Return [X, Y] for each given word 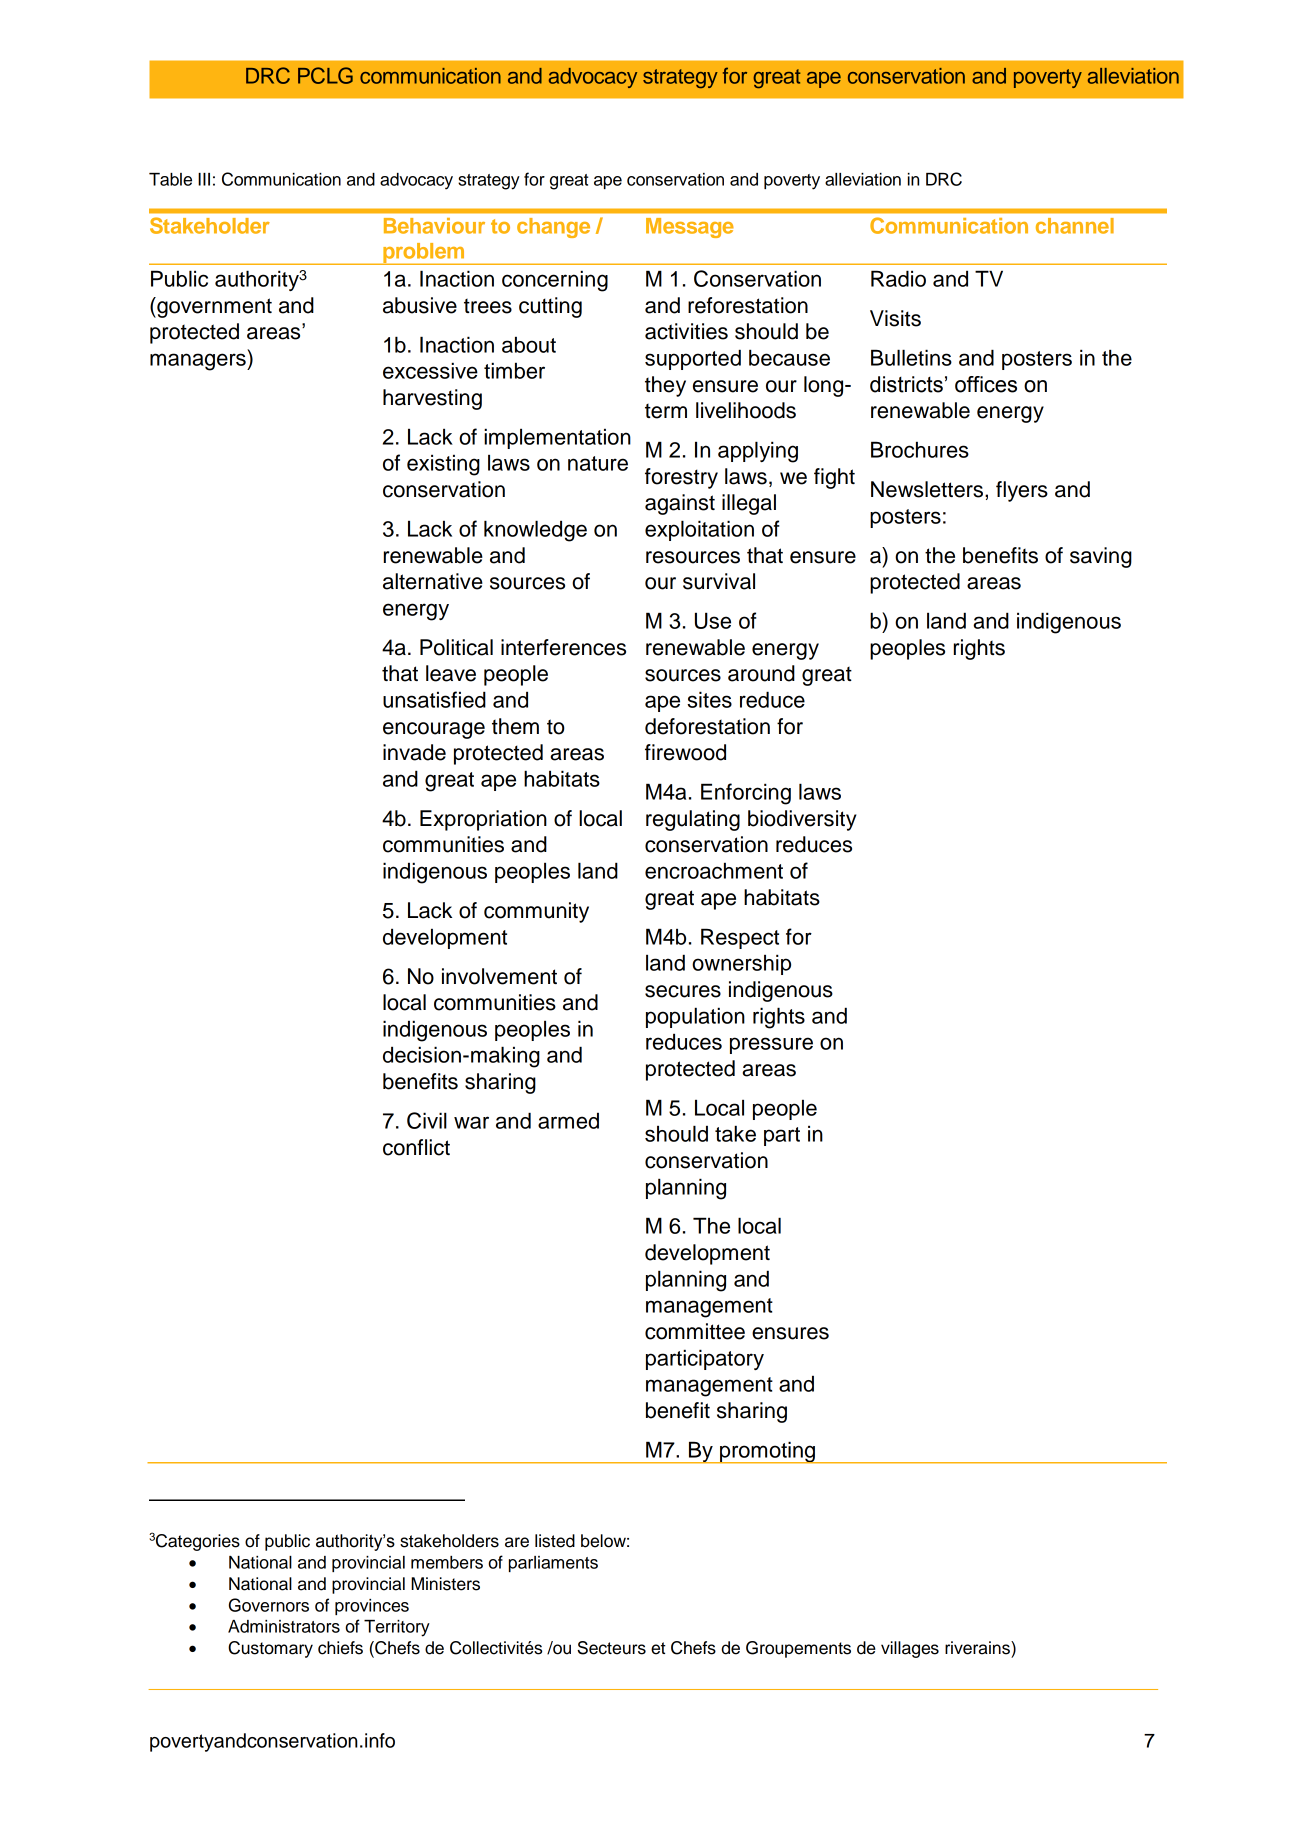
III [204, 179]
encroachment [714, 870]
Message [690, 228]
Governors [269, 1605]
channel [1075, 226]
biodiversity [802, 820]
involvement [499, 976]
